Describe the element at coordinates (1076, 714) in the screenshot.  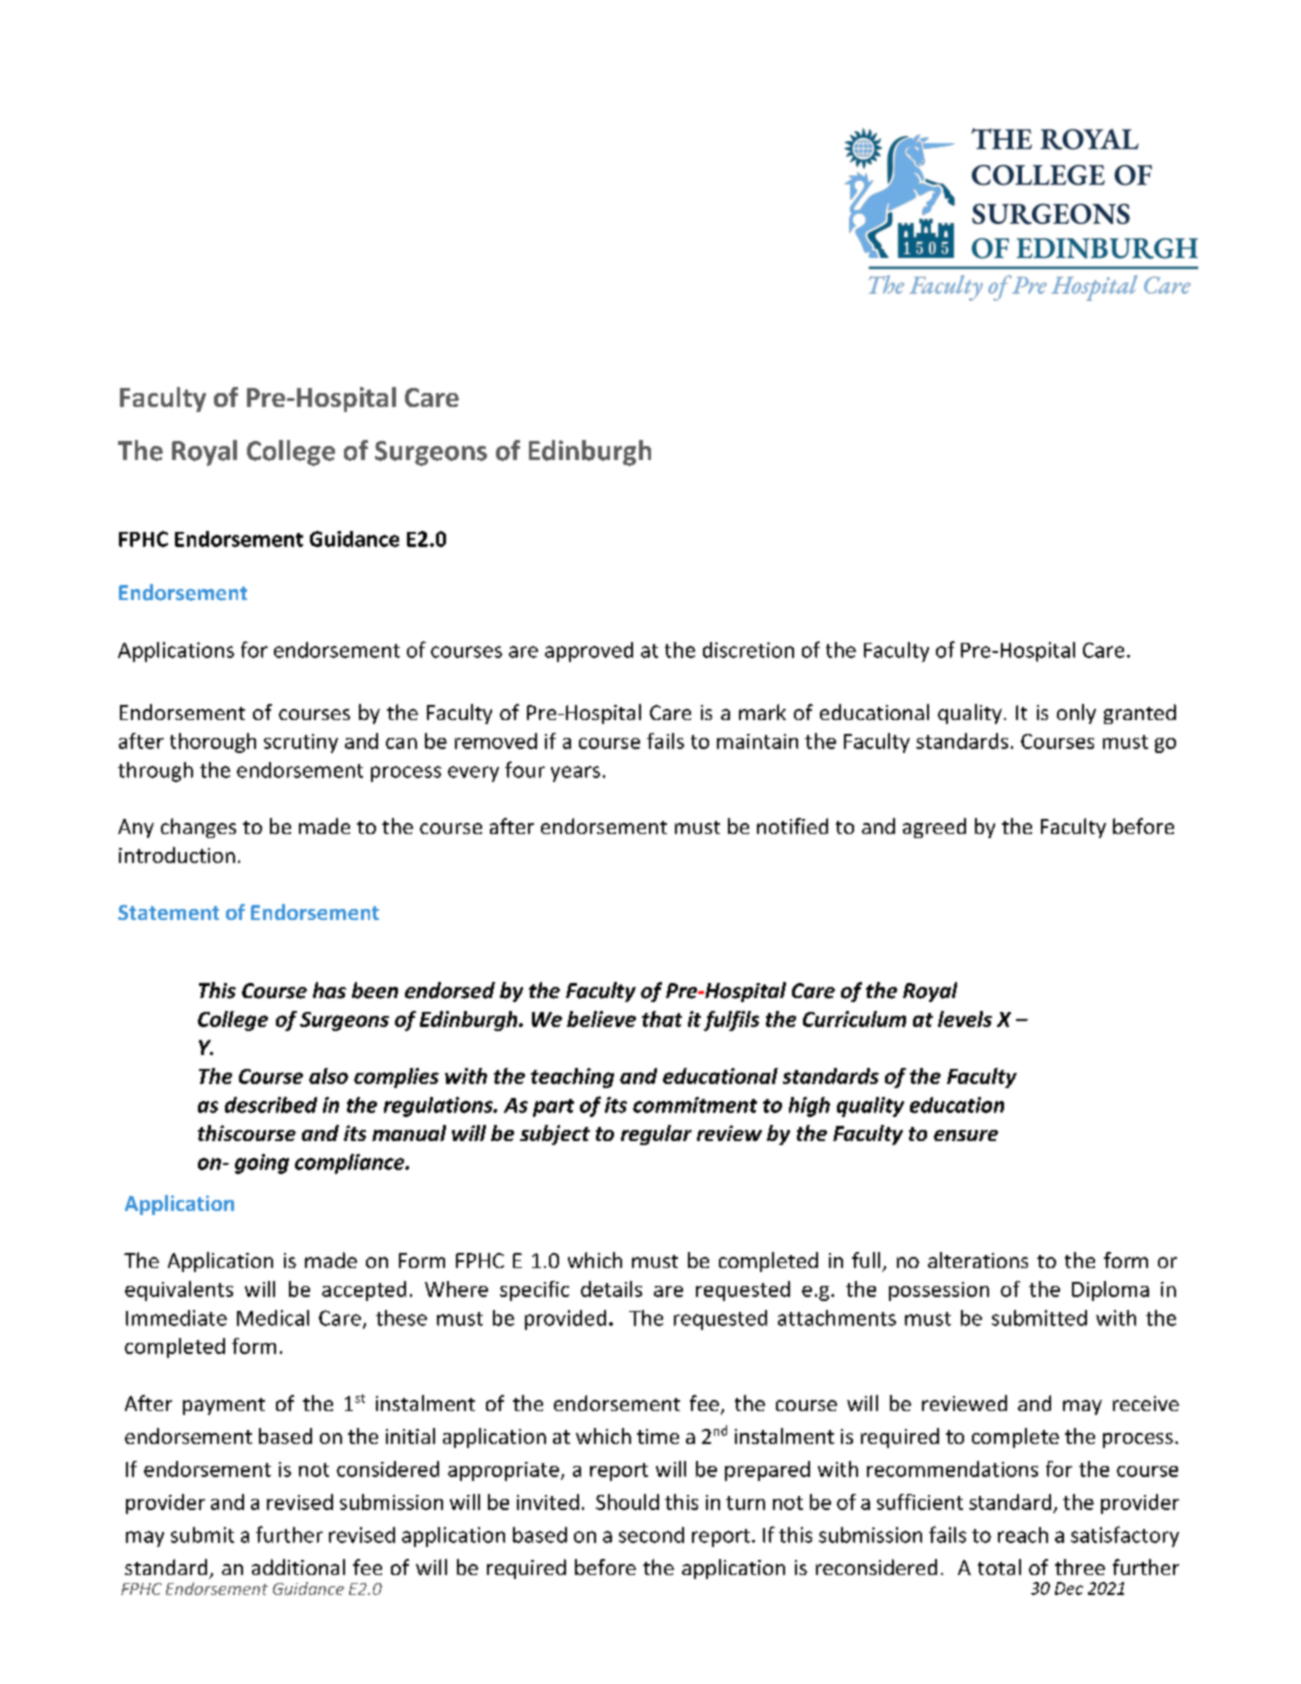
I see `only` at that location.
